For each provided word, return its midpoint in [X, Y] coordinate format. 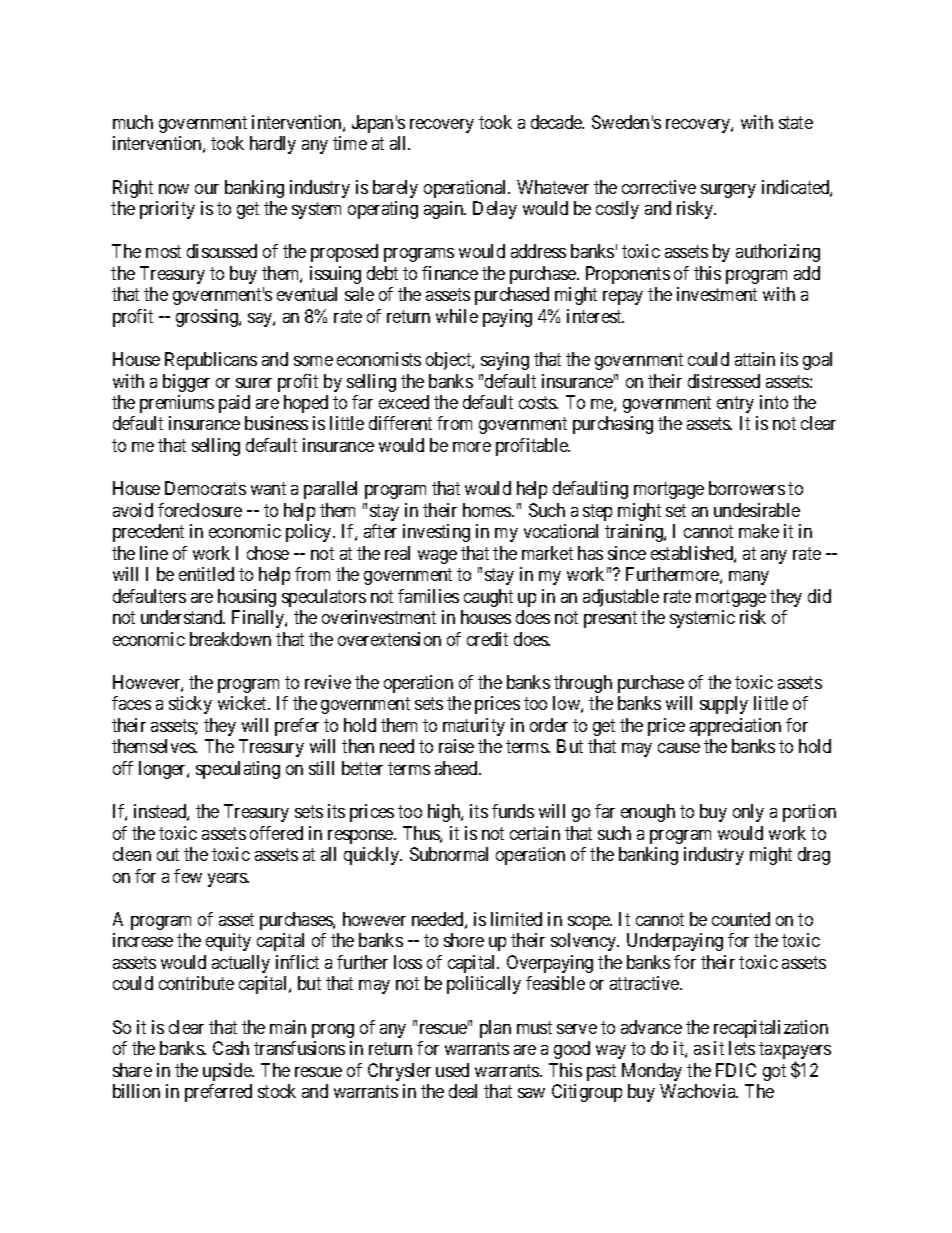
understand [183, 617]
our [207, 189]
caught [488, 598]
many [749, 578]
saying [505, 361]
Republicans [211, 361]
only [748, 813]
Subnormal [449, 854]
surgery [728, 191]
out [168, 854]
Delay [495, 210]
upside [228, 1072]
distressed [724, 381]
